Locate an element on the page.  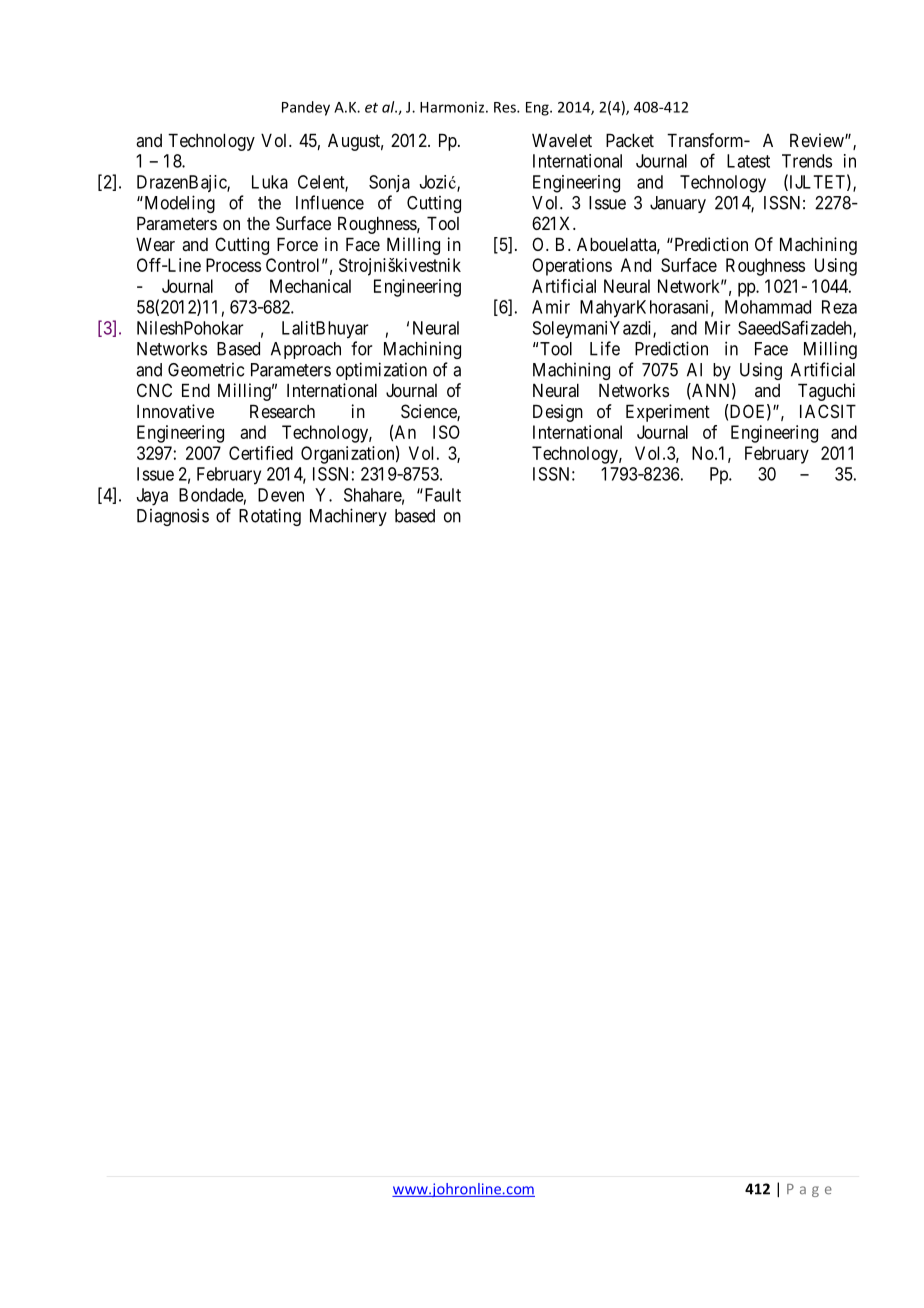
Geometric is located at coordinates (206, 370).
